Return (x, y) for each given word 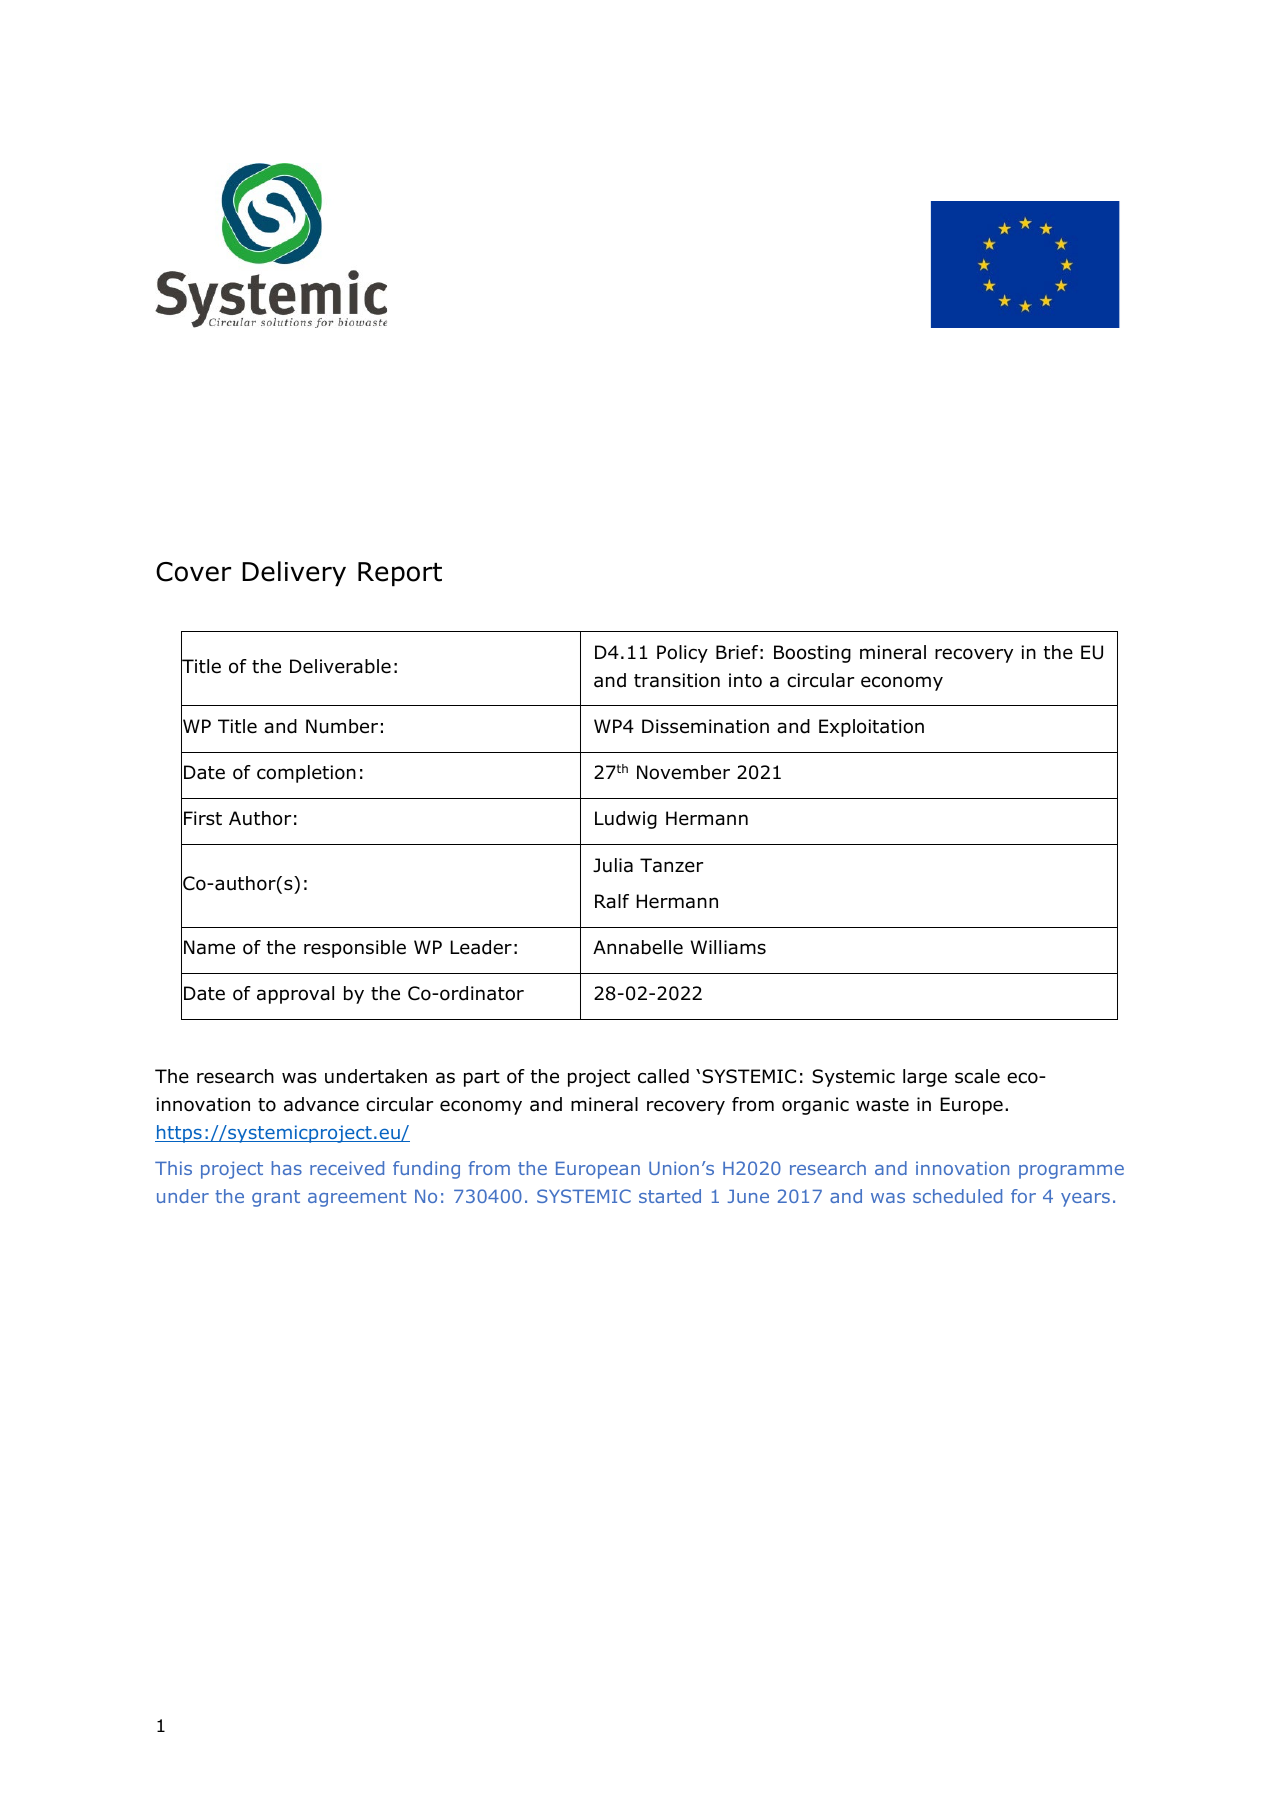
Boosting (812, 654)
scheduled (957, 1196)
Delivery (294, 574)
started (670, 1196)
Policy (682, 654)
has (287, 1168)
